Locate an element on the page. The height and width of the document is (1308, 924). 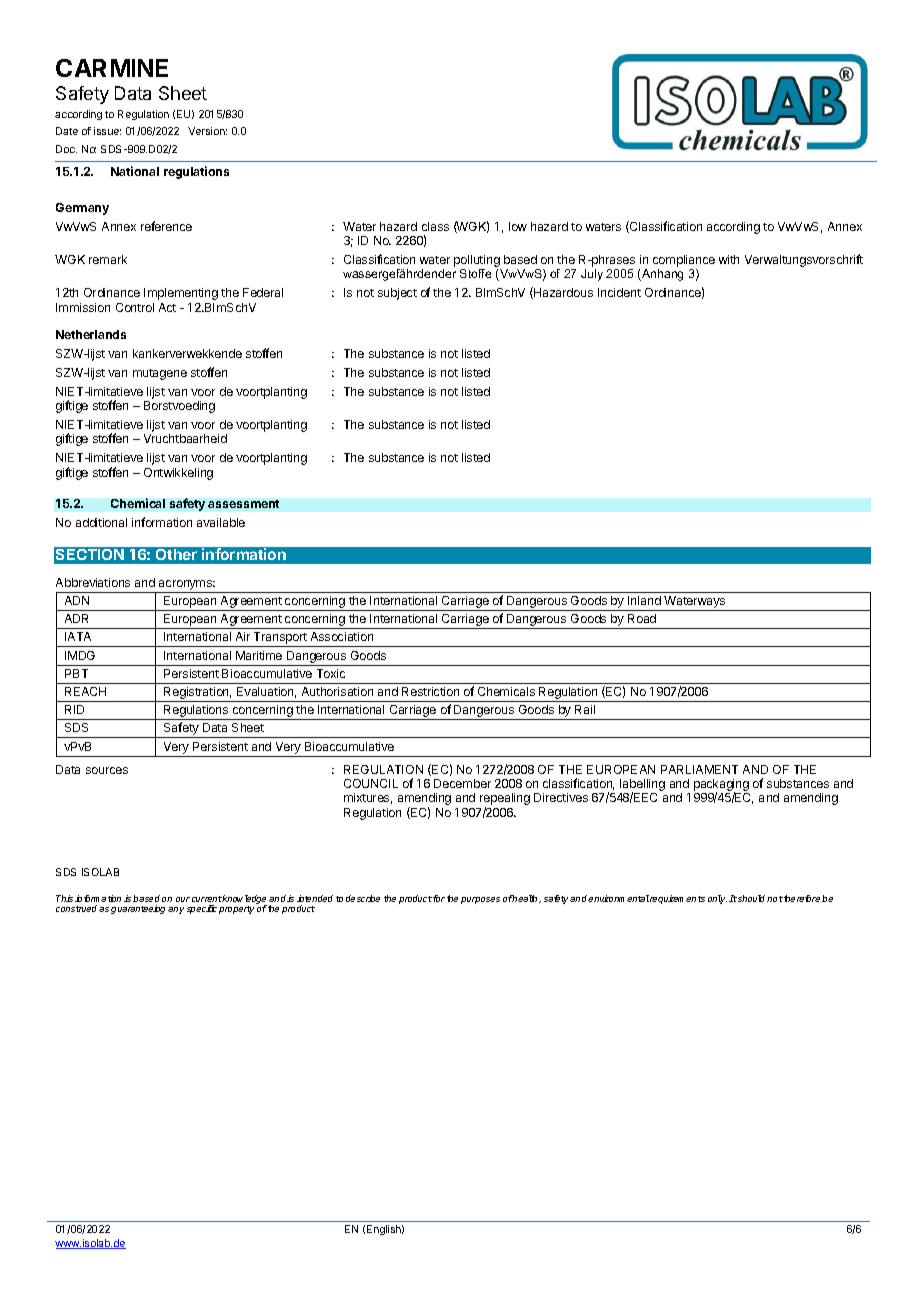
Rail is located at coordinates (585, 709).
